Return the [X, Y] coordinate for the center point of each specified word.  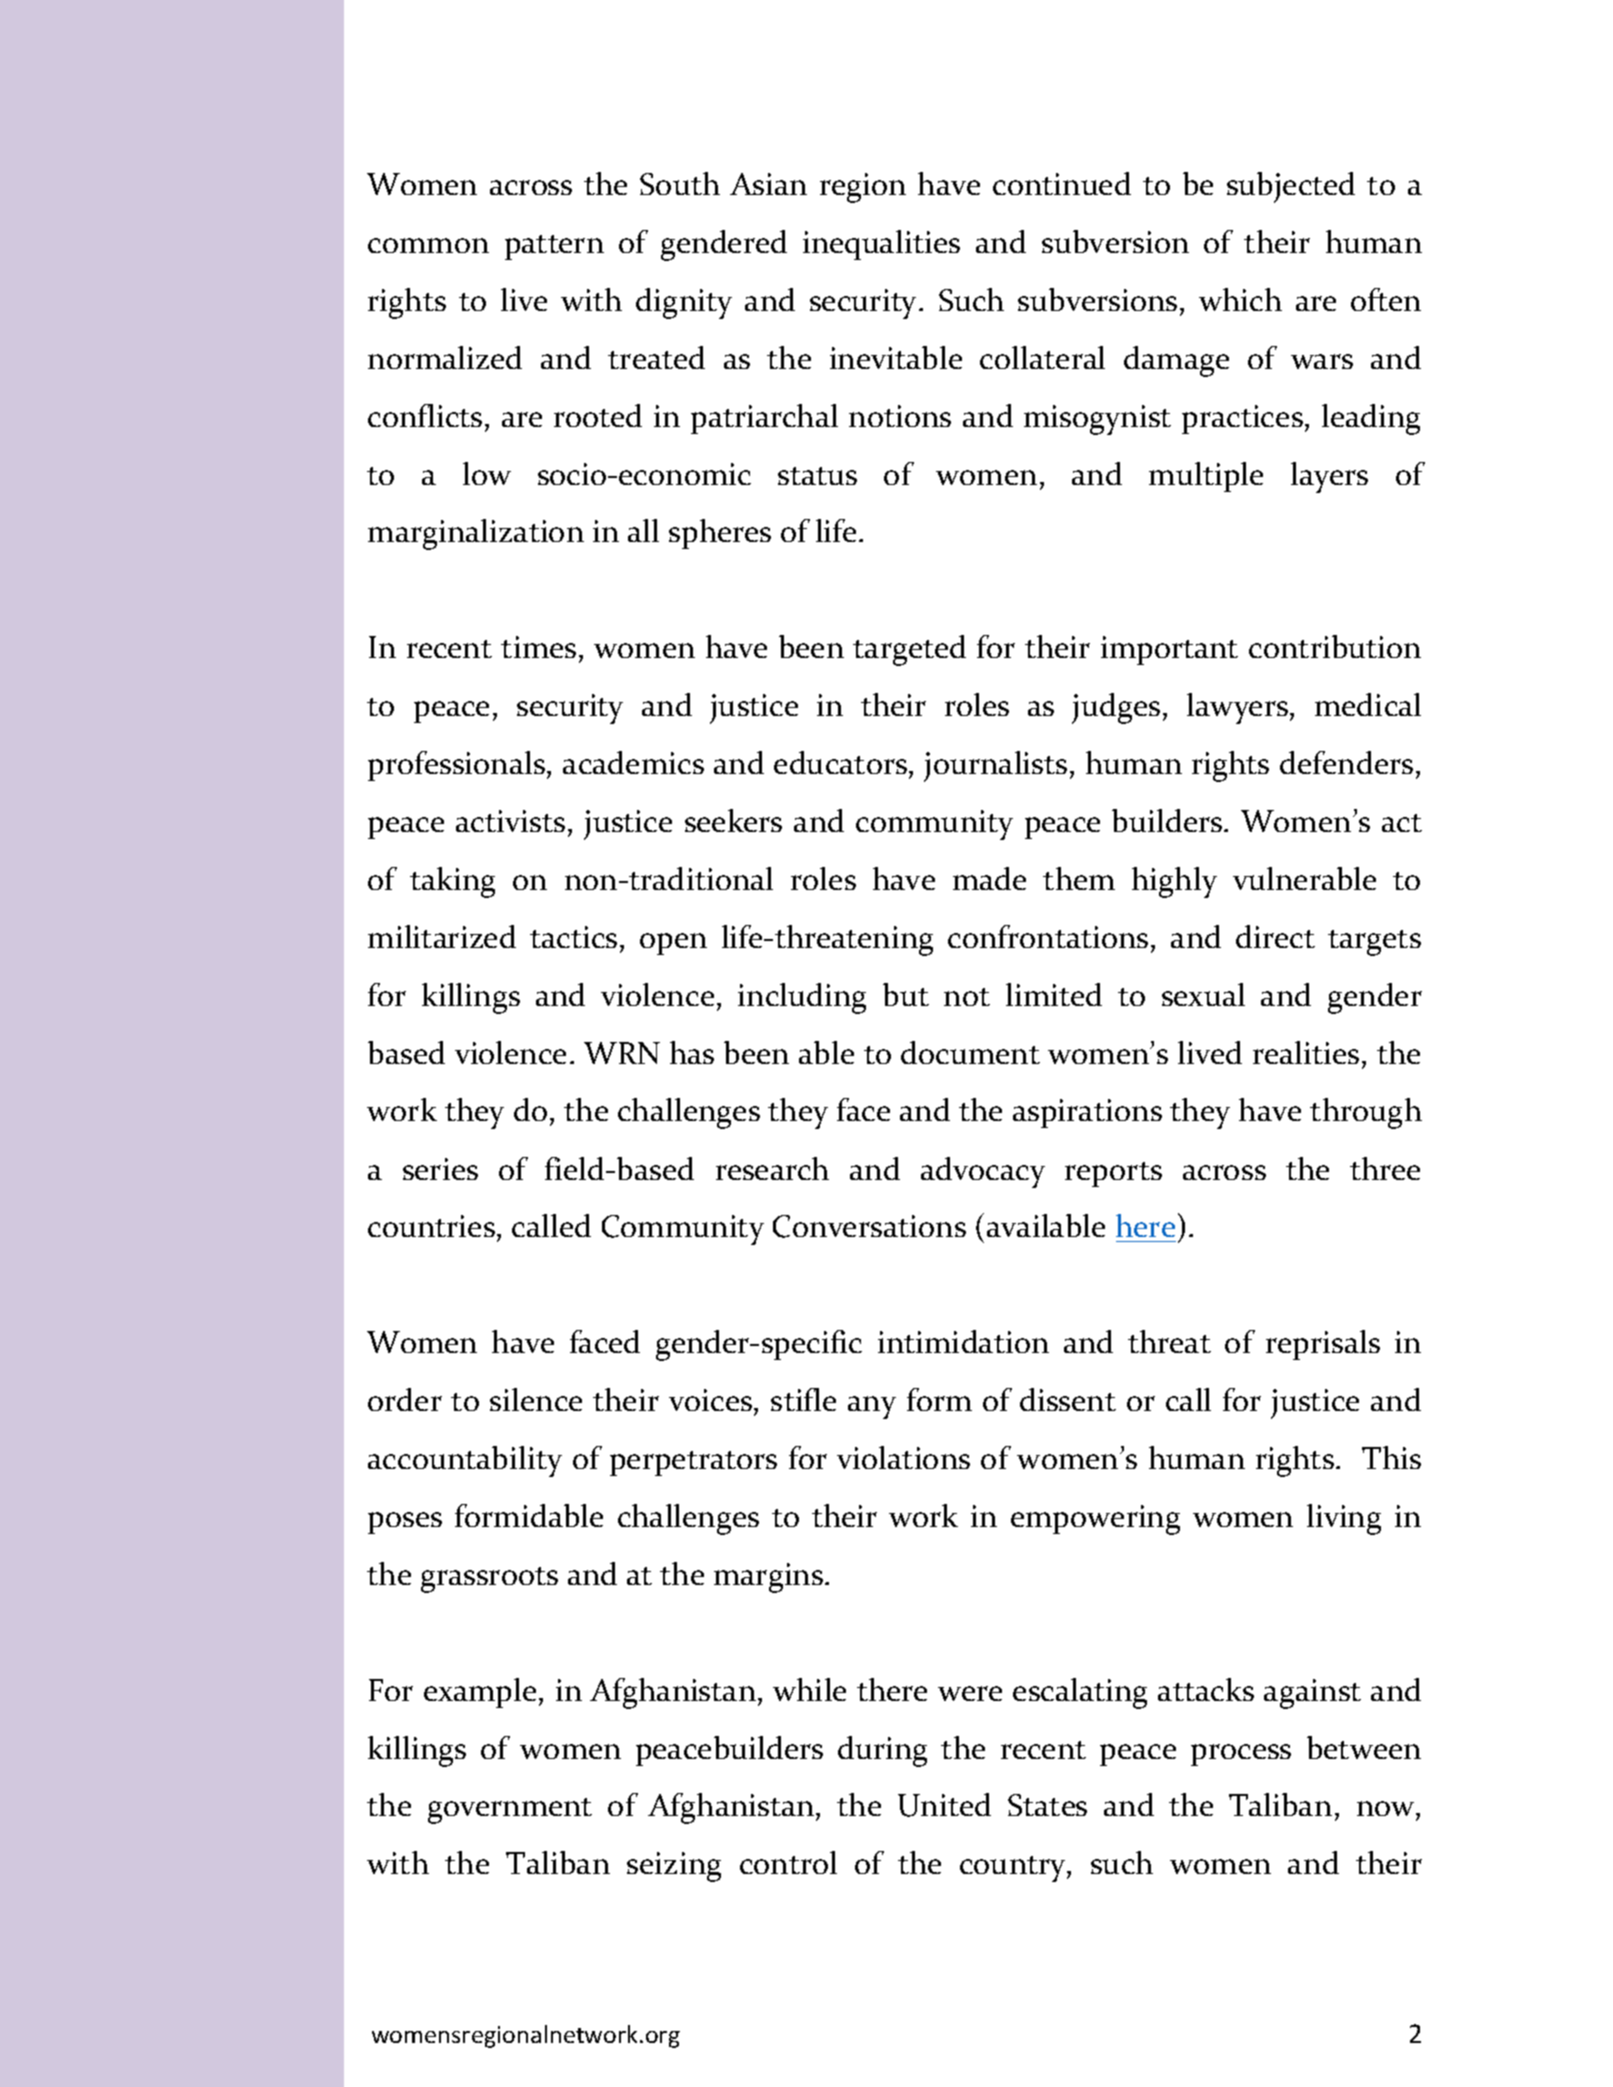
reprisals [1323, 1345]
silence [536, 1399]
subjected [1291, 187]
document [970, 1052]
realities [1306, 1052]
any [872, 1407]
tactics [573, 937]
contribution [1335, 646]
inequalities [881, 245]
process [1241, 1755]
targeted [909, 650]
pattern [554, 247]
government [510, 1811]
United [944, 1805]
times [538, 647]
